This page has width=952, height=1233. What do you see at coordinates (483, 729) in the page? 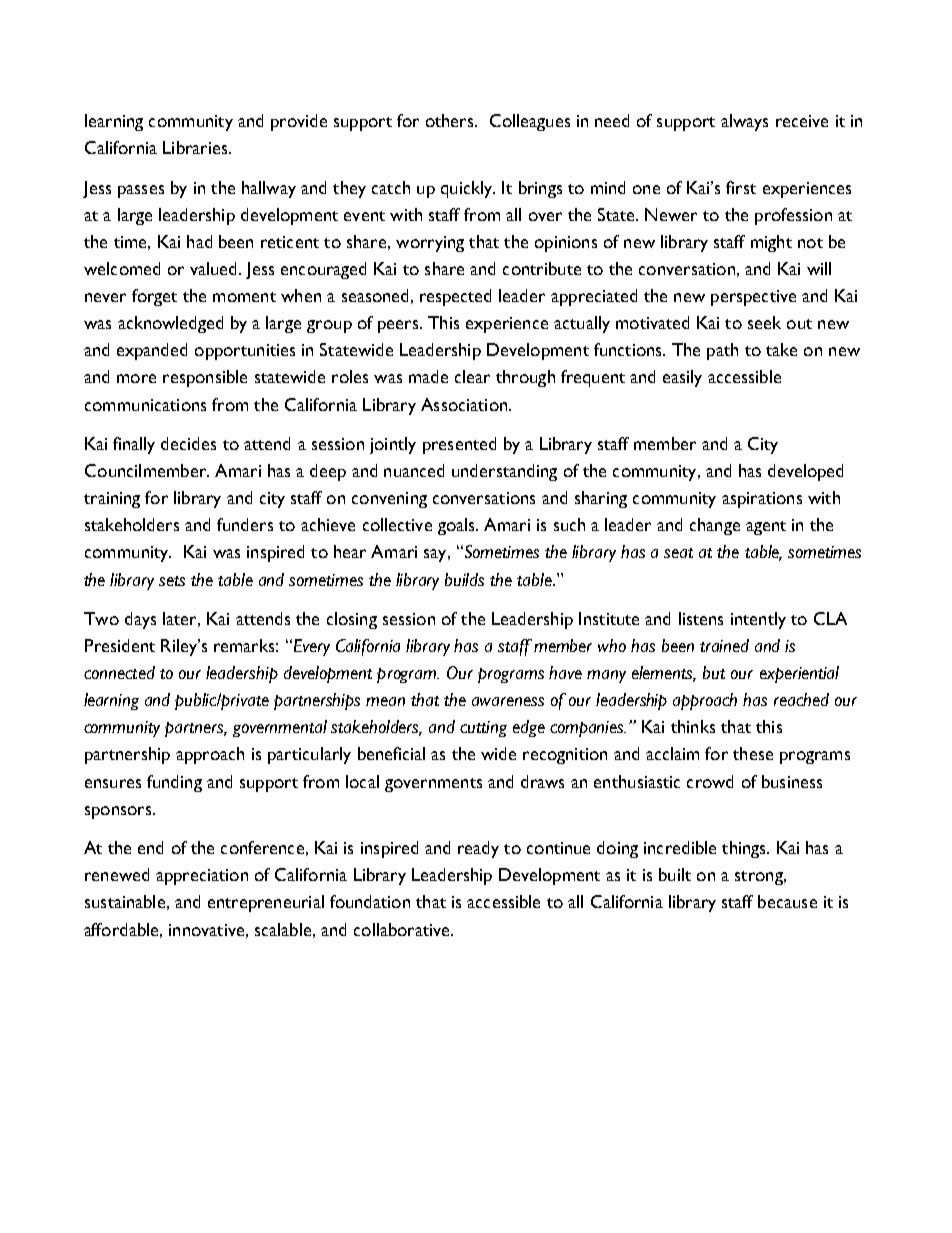
I see `cutting` at bounding box center [483, 729].
